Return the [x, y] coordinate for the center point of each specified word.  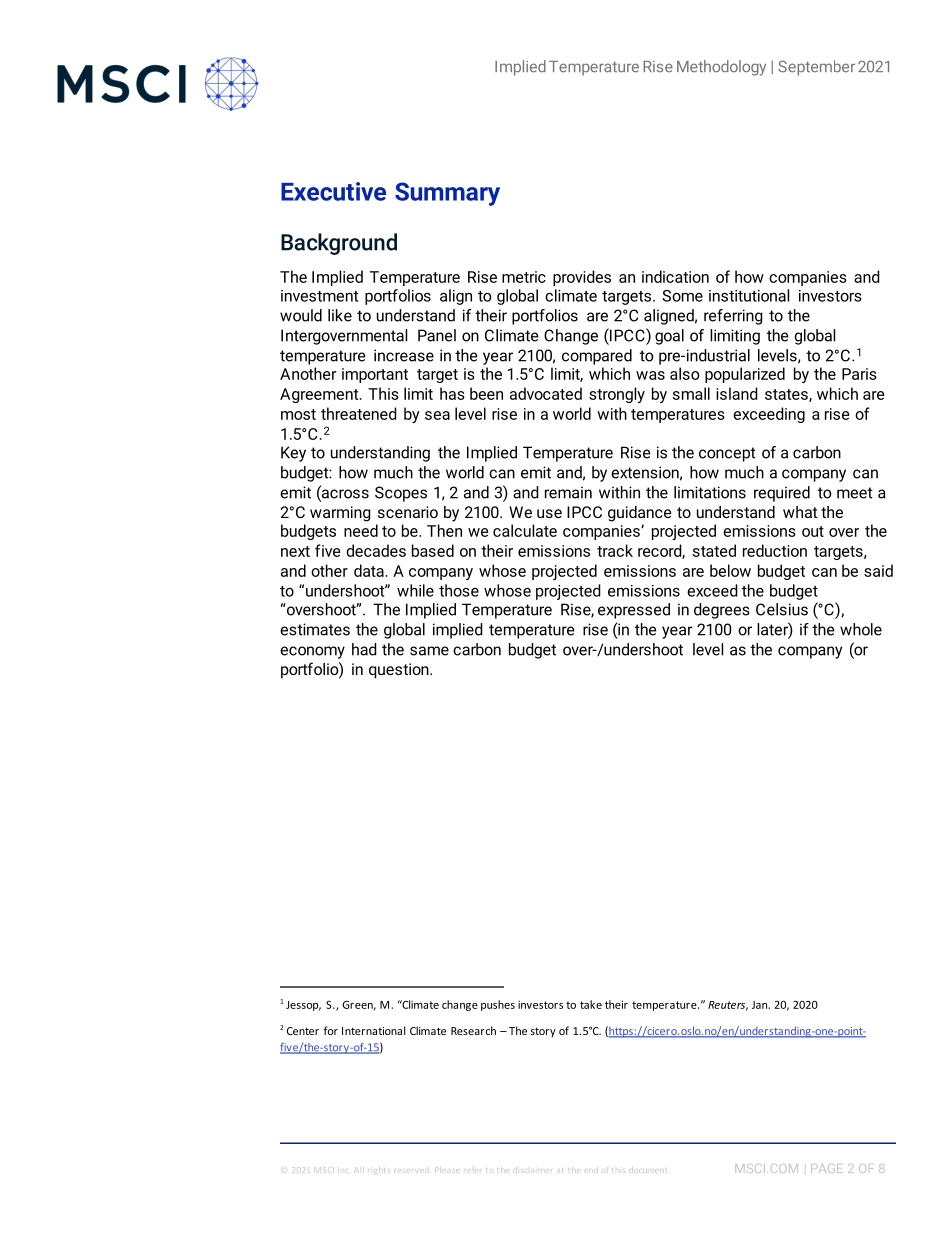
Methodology [721, 68]
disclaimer [534, 1169]
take [591, 1004]
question [400, 671]
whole [861, 629]
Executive [333, 191]
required [782, 494]
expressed [634, 611]
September [816, 68]
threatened [359, 413]
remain [568, 492]
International [373, 1030]
